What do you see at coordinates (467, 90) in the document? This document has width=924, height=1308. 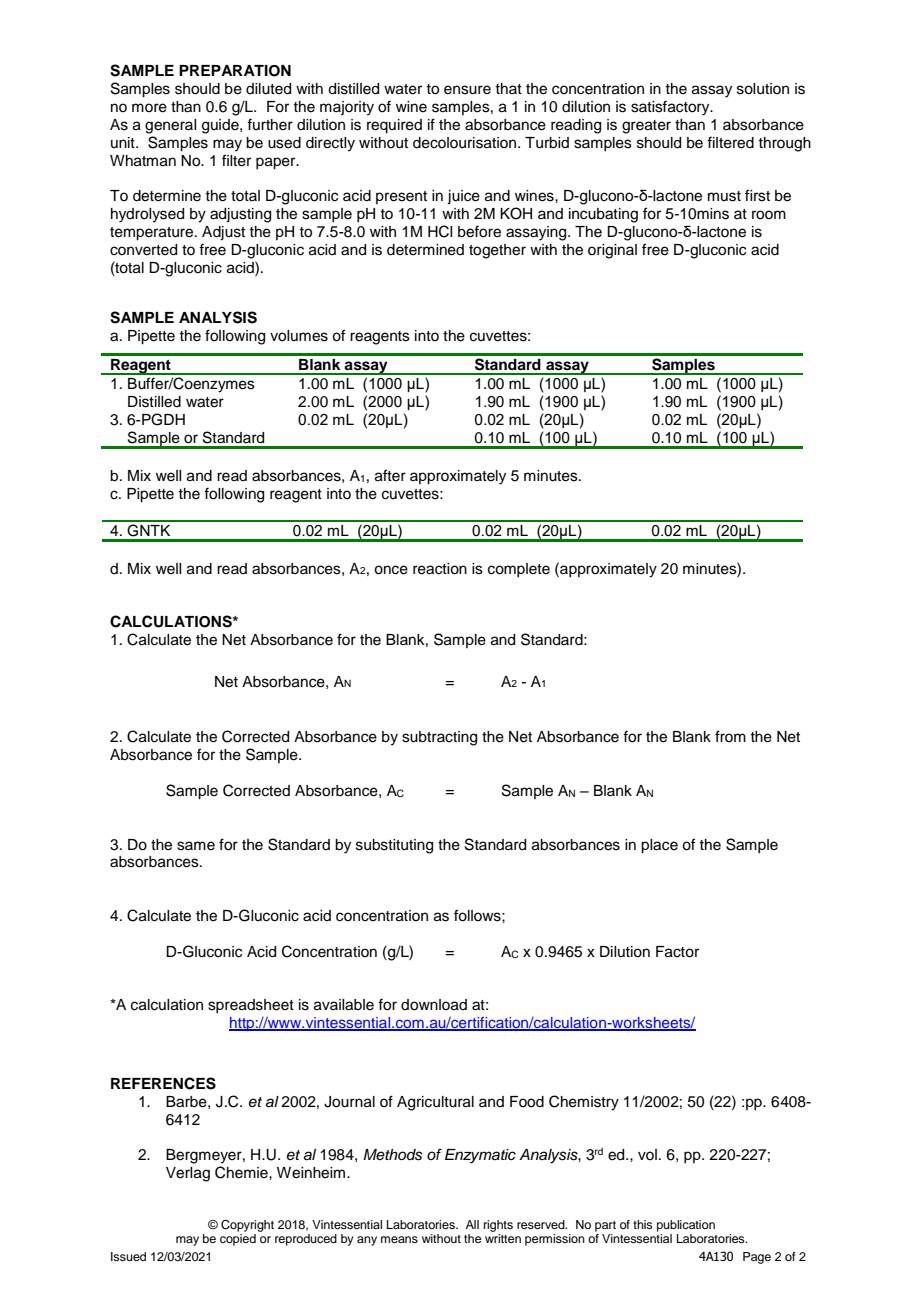 I see `ensure` at bounding box center [467, 90].
